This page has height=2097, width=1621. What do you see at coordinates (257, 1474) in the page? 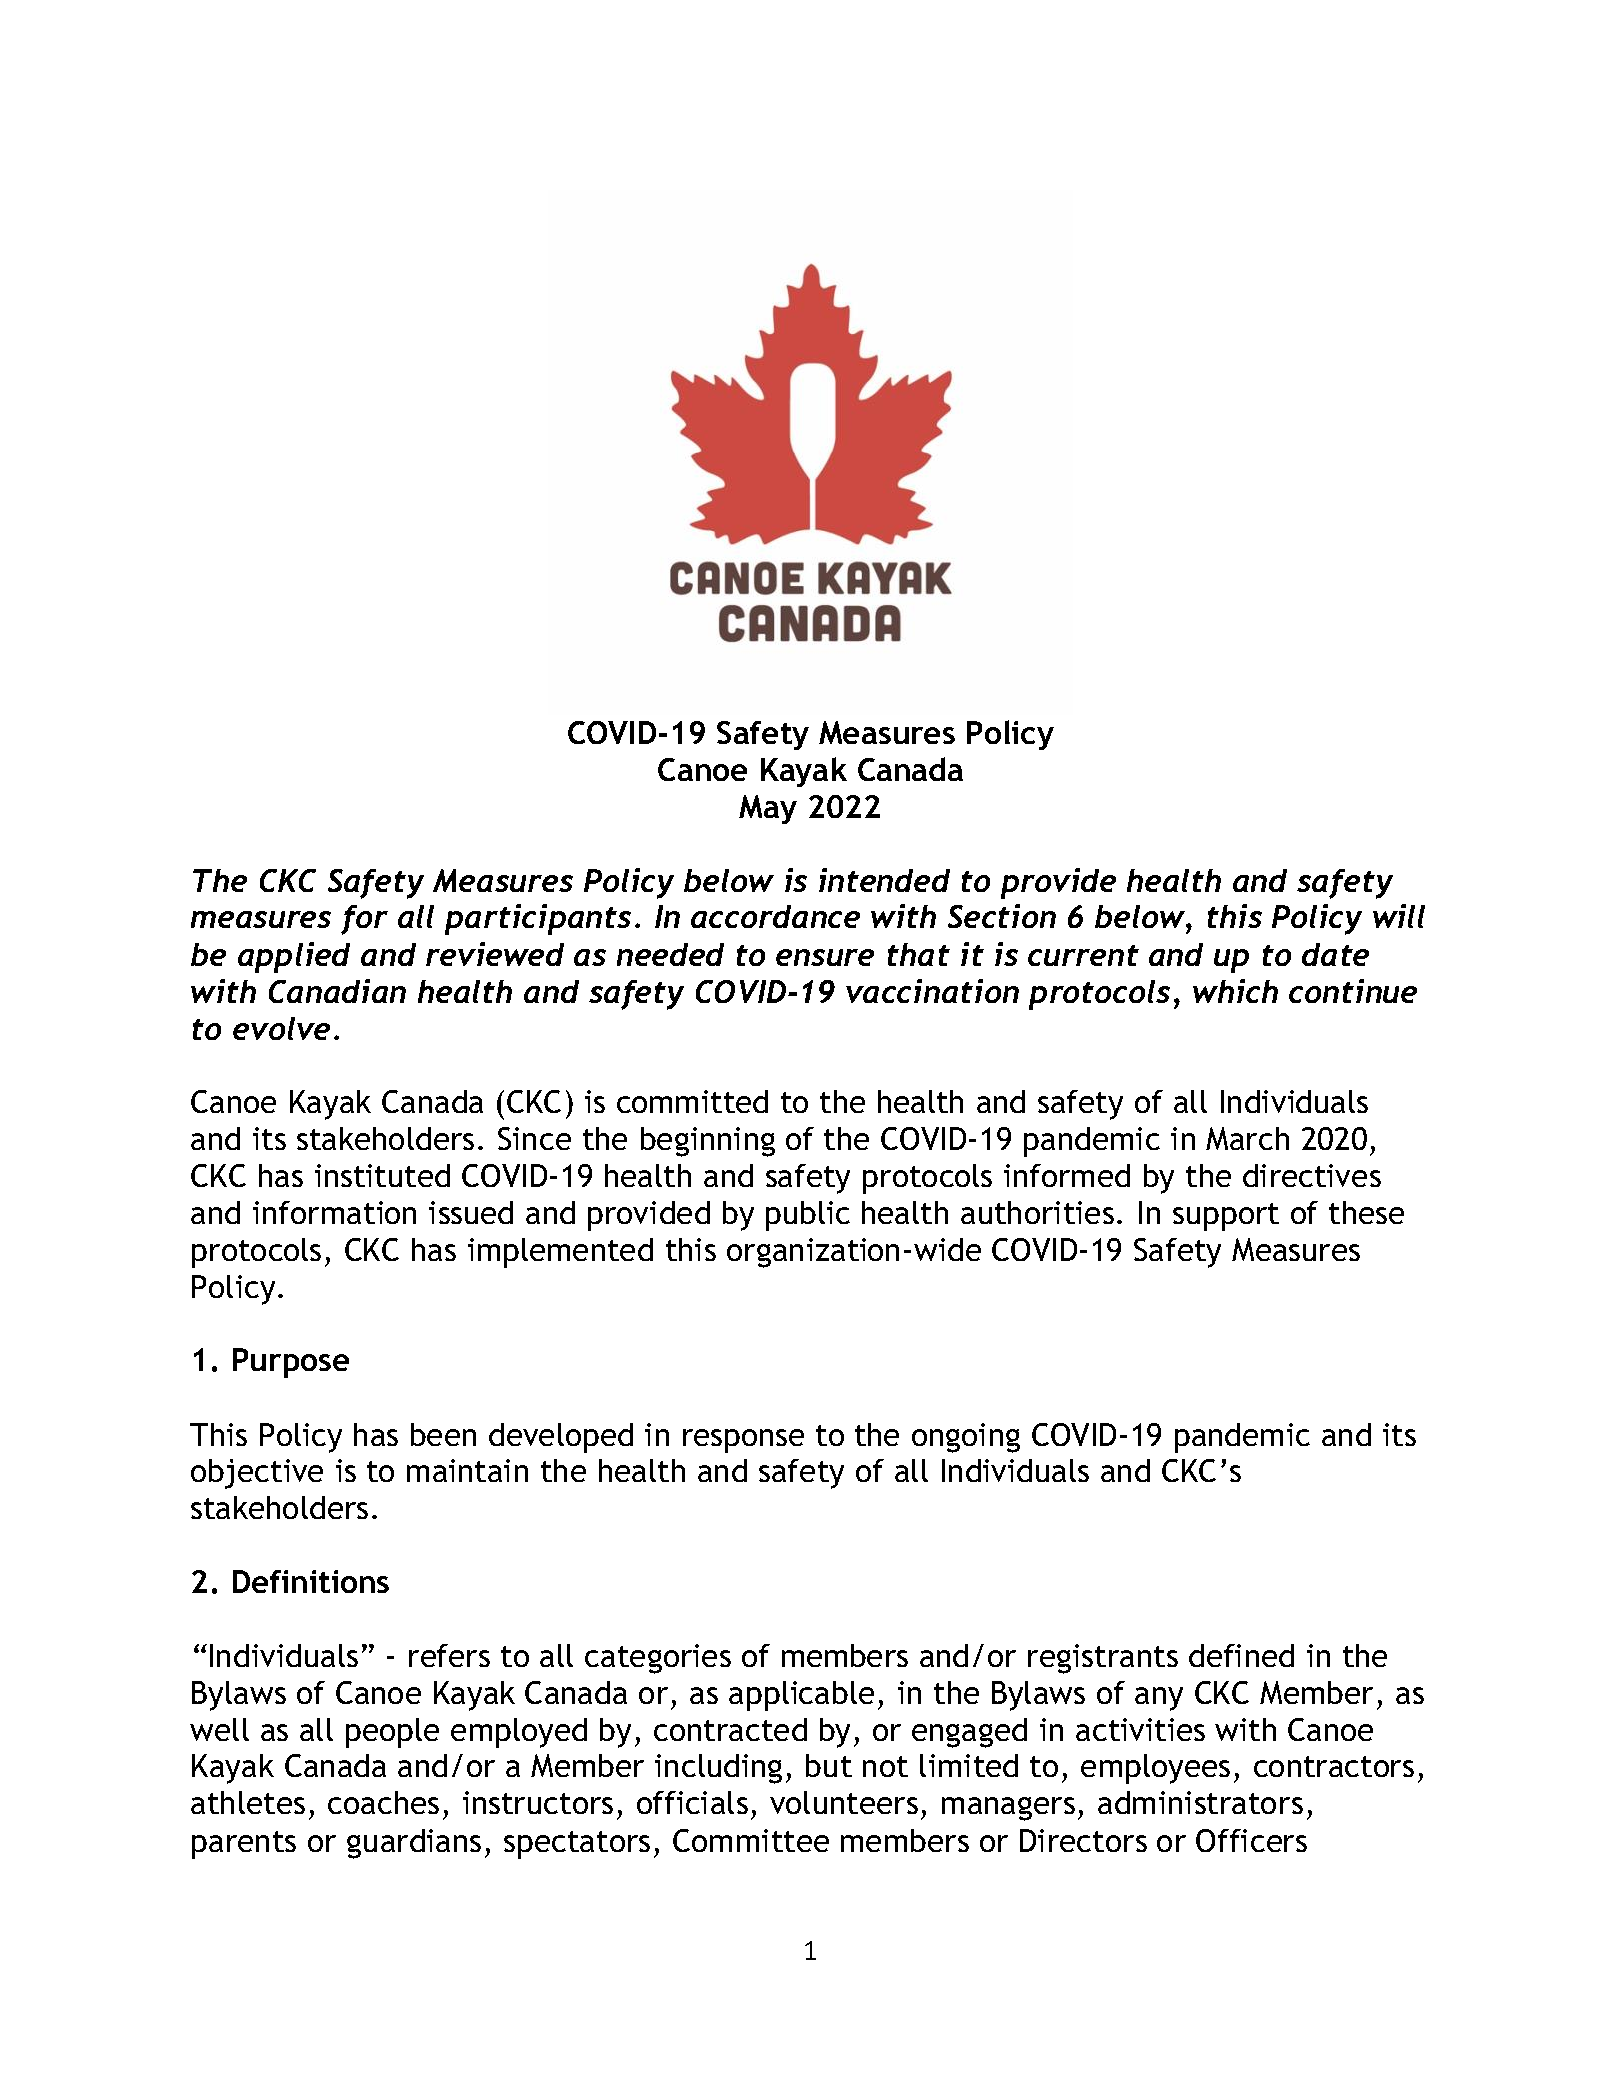
I see `objective` at bounding box center [257, 1474].
